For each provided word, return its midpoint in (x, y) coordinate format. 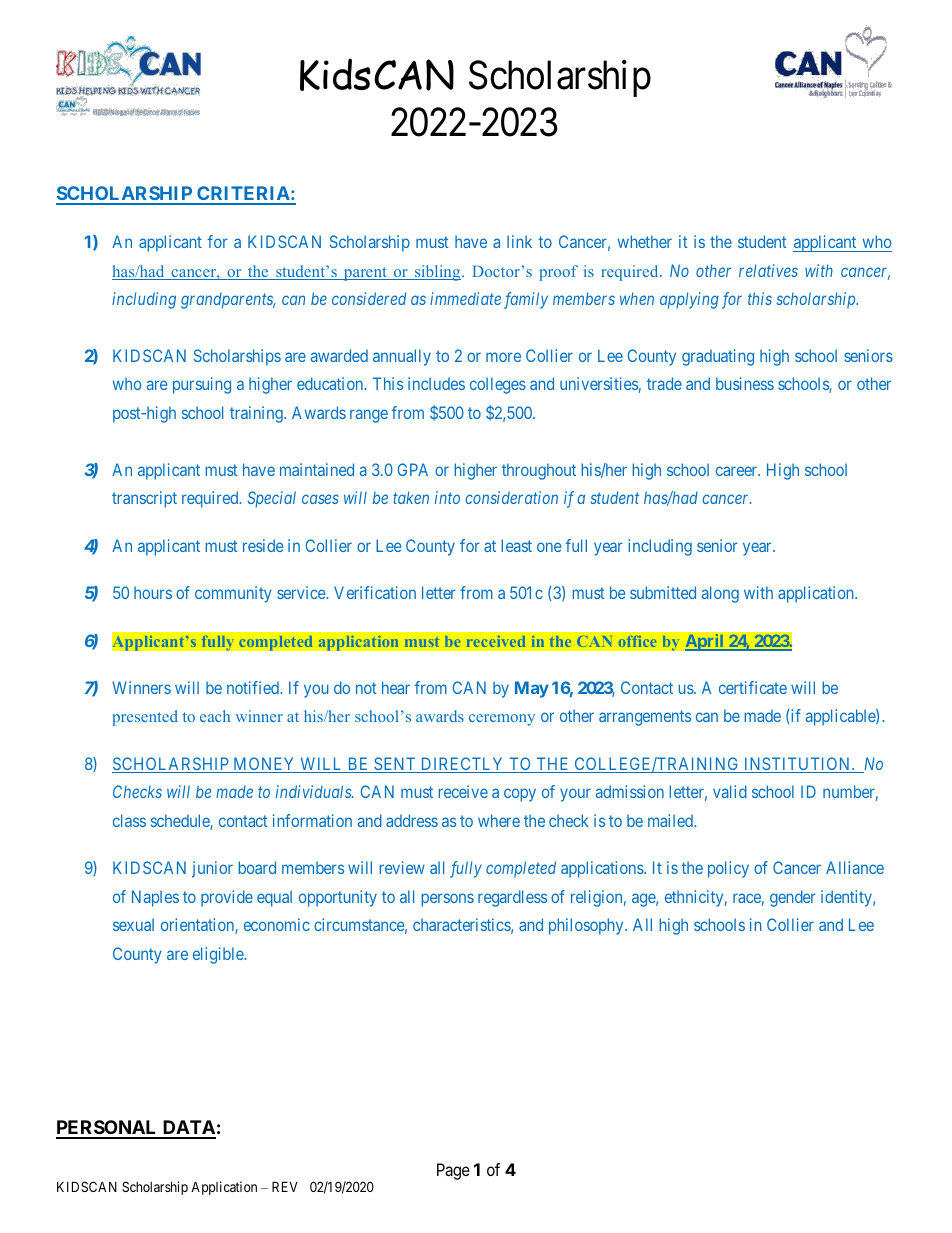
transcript (144, 499)
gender (793, 898)
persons (447, 900)
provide (227, 898)
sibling (438, 273)
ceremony (502, 720)
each (215, 716)
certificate (753, 687)
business (745, 383)
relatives (768, 270)
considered (369, 298)
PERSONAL (108, 1129)
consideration (511, 497)
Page (453, 1171)
